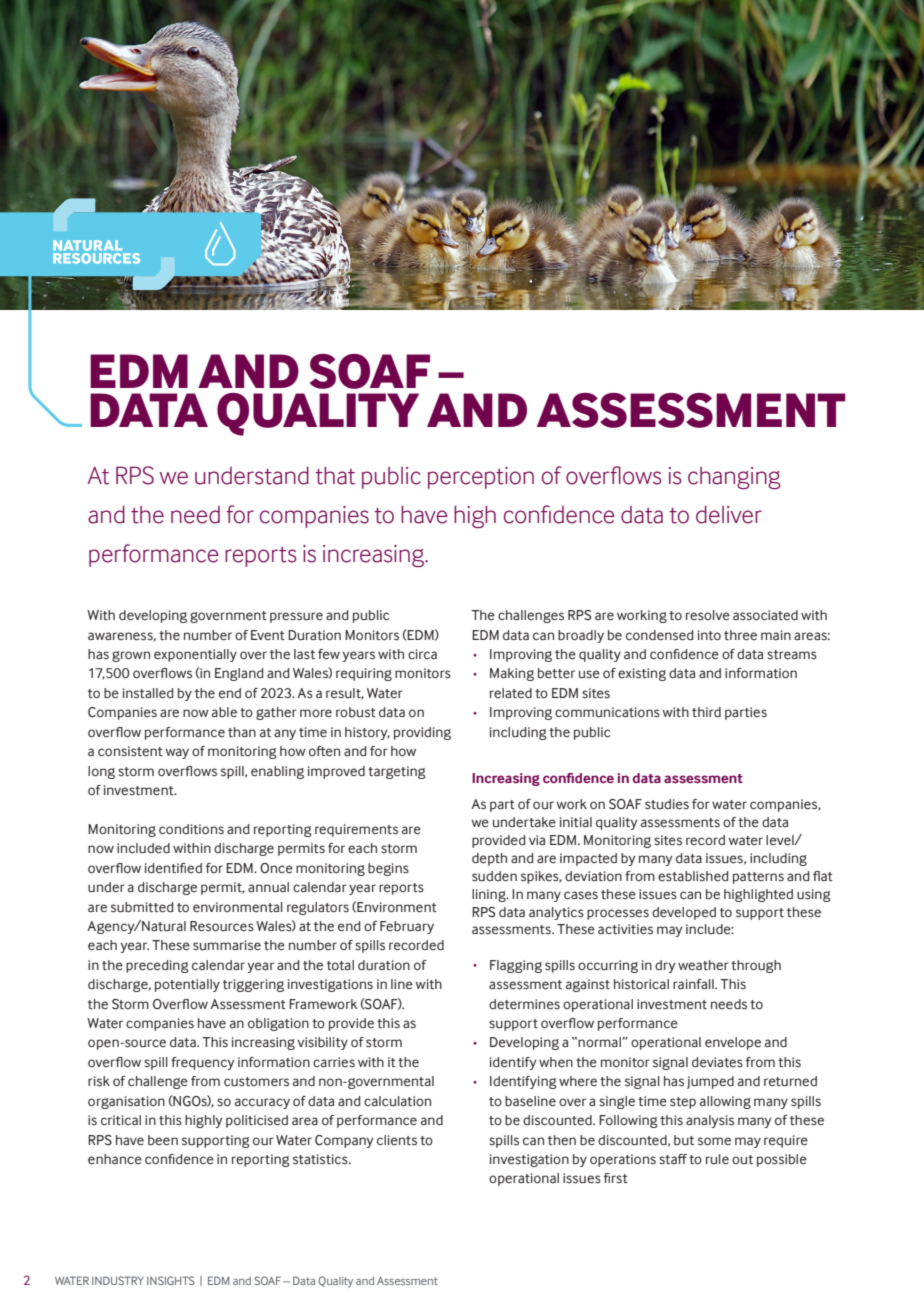  Describe the element at coordinates (335, 476) in the screenshot. I see `that` at that location.
